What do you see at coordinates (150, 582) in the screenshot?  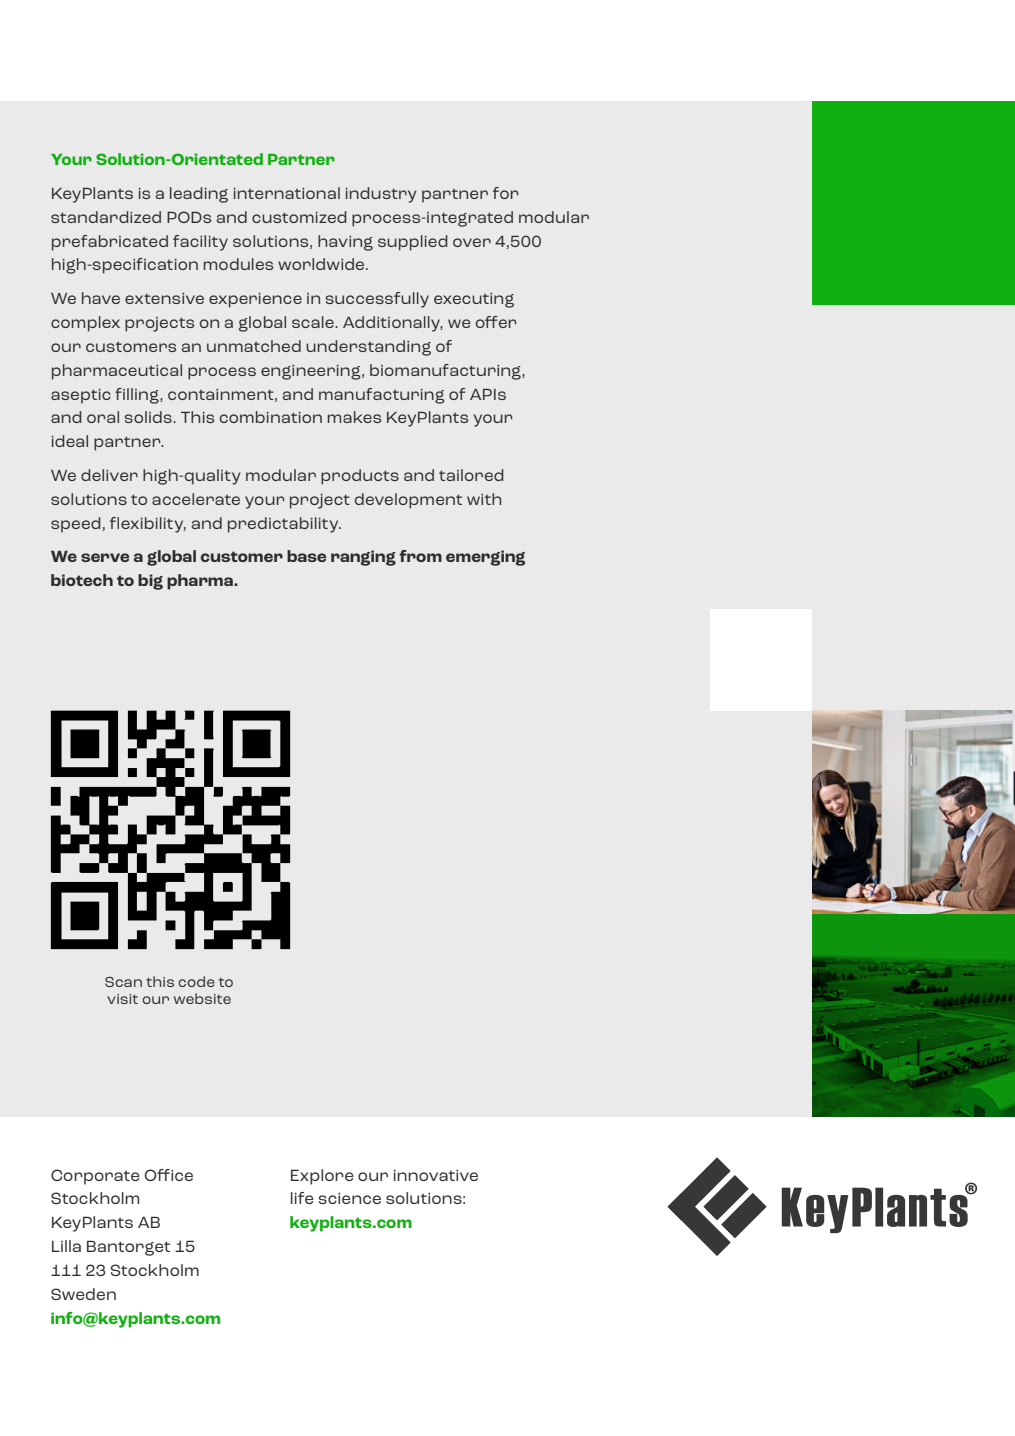 I see `big` at bounding box center [150, 582].
